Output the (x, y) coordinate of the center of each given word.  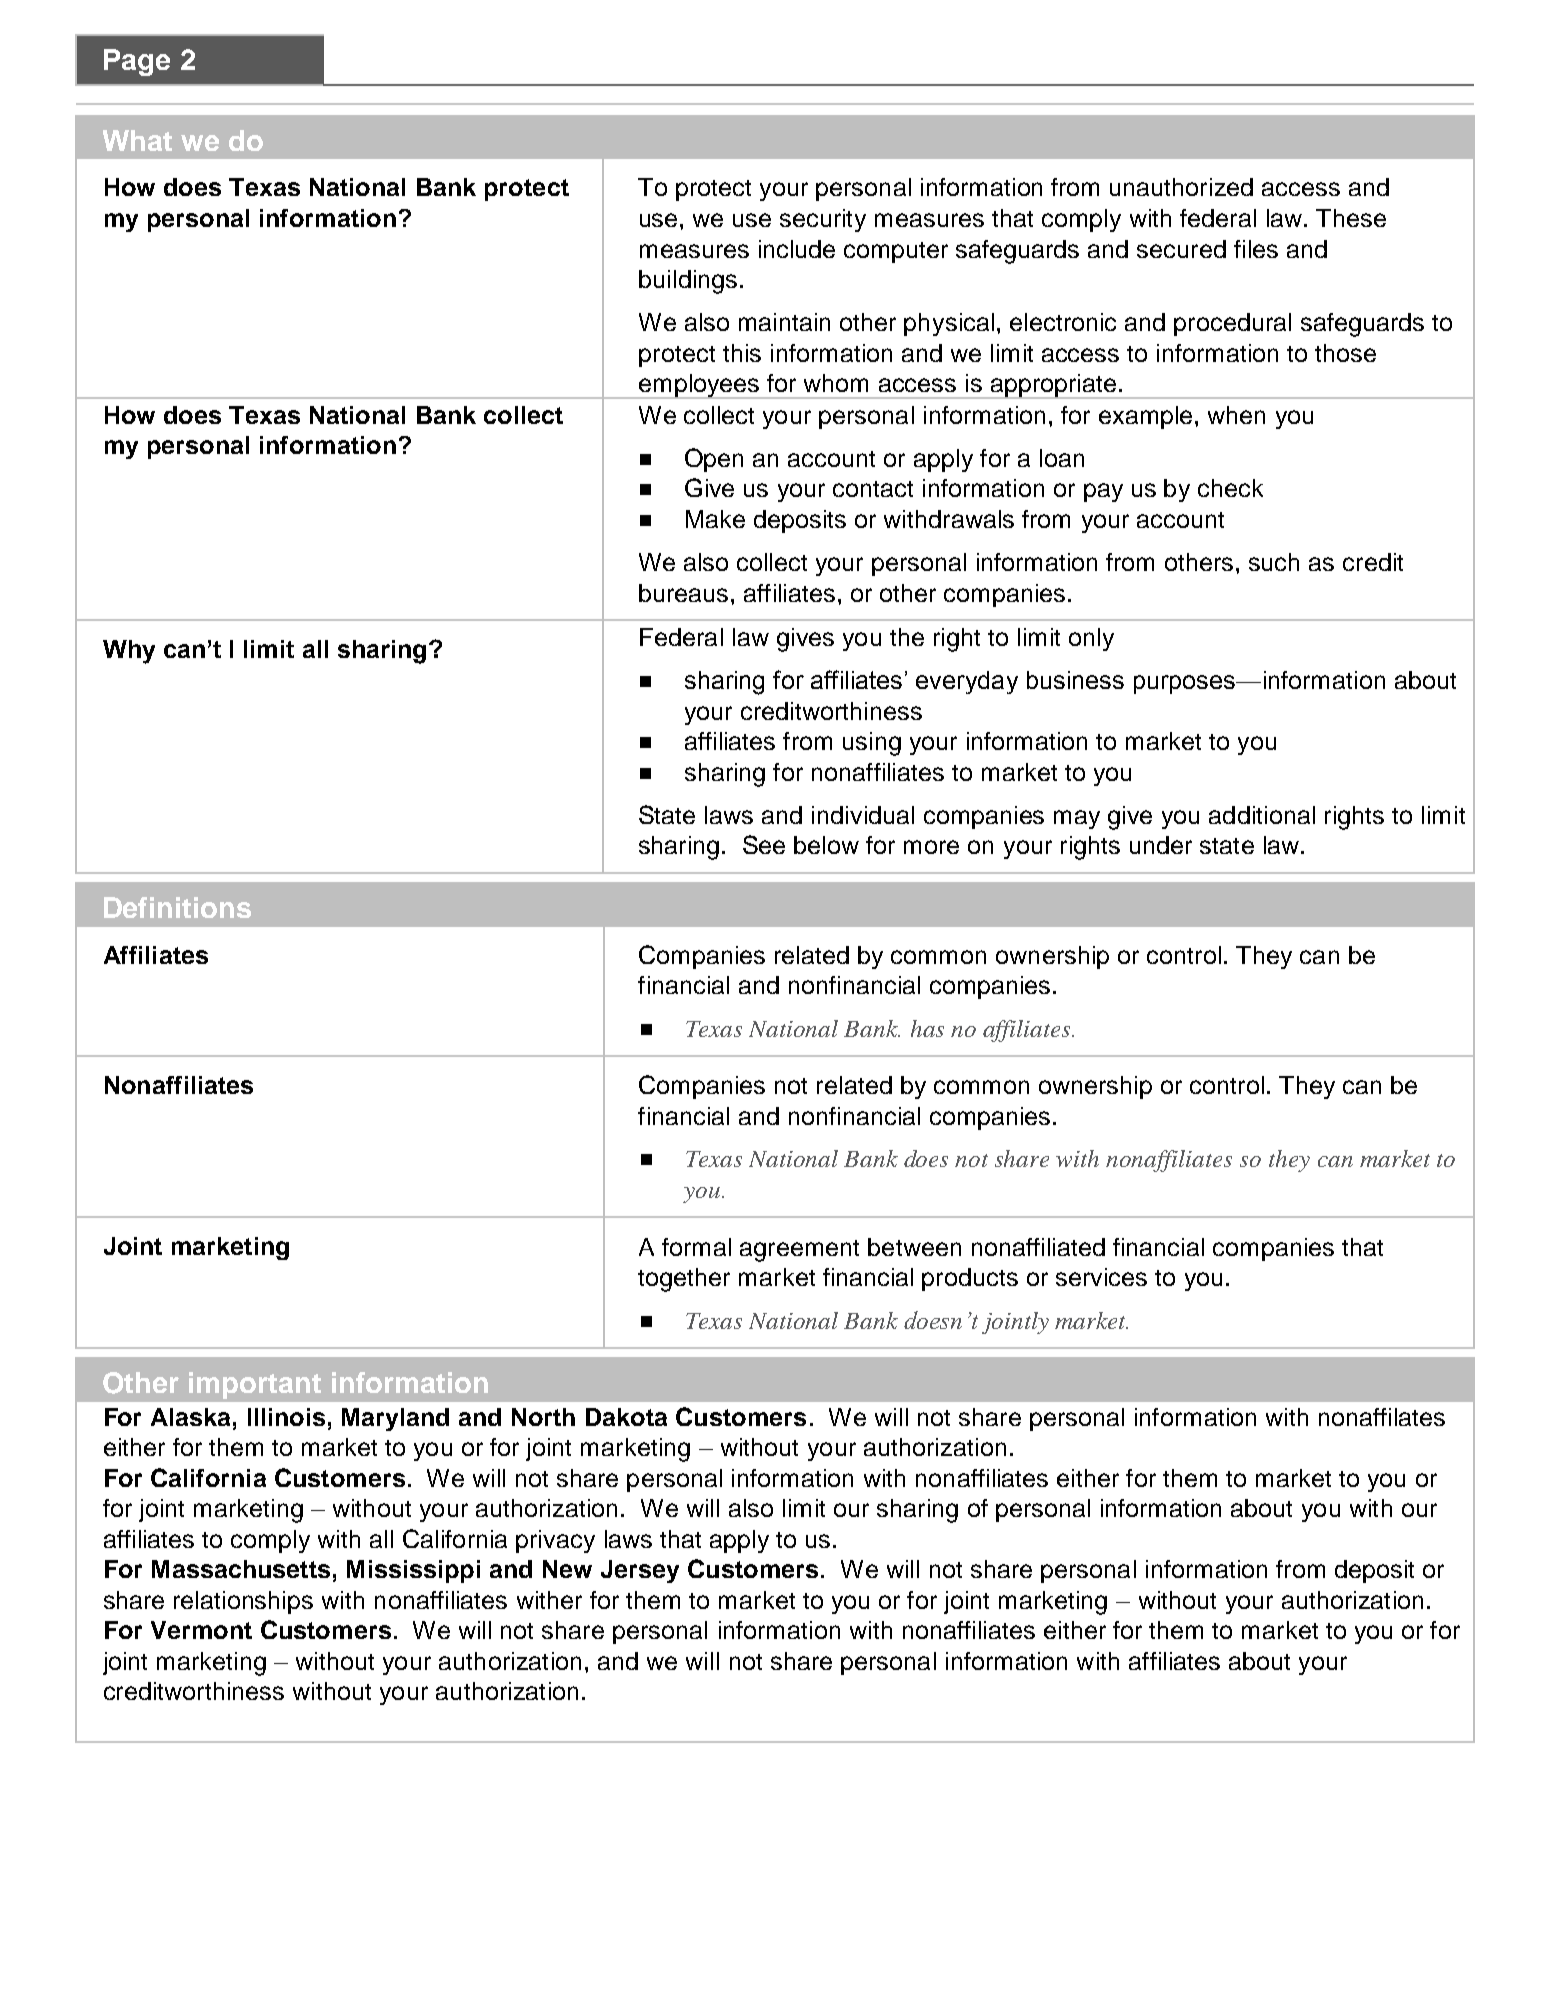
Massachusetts (241, 1569)
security (823, 220)
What (137, 140)
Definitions (177, 907)
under (1161, 845)
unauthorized (1181, 187)
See (764, 844)
